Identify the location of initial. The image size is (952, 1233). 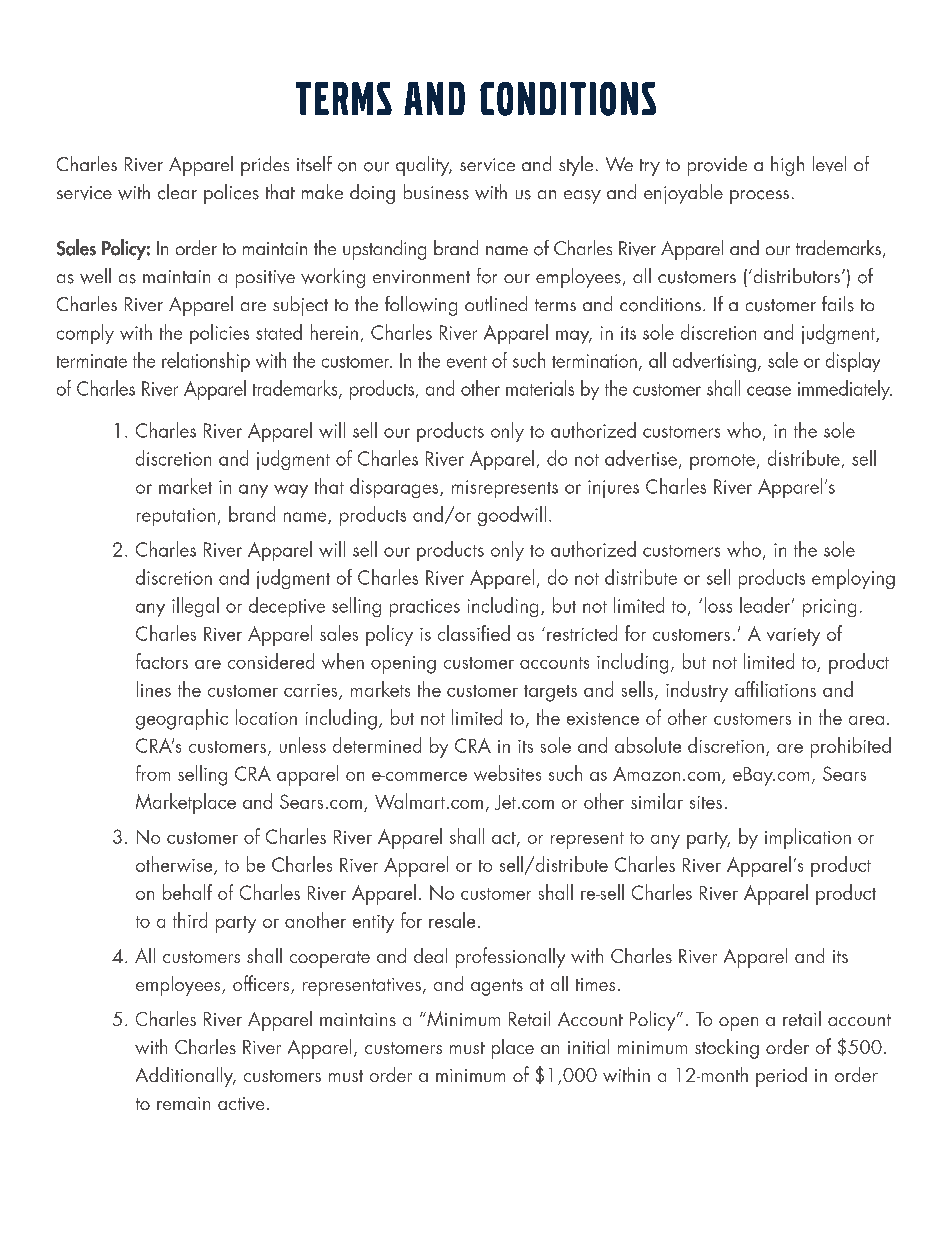
(588, 1046).
